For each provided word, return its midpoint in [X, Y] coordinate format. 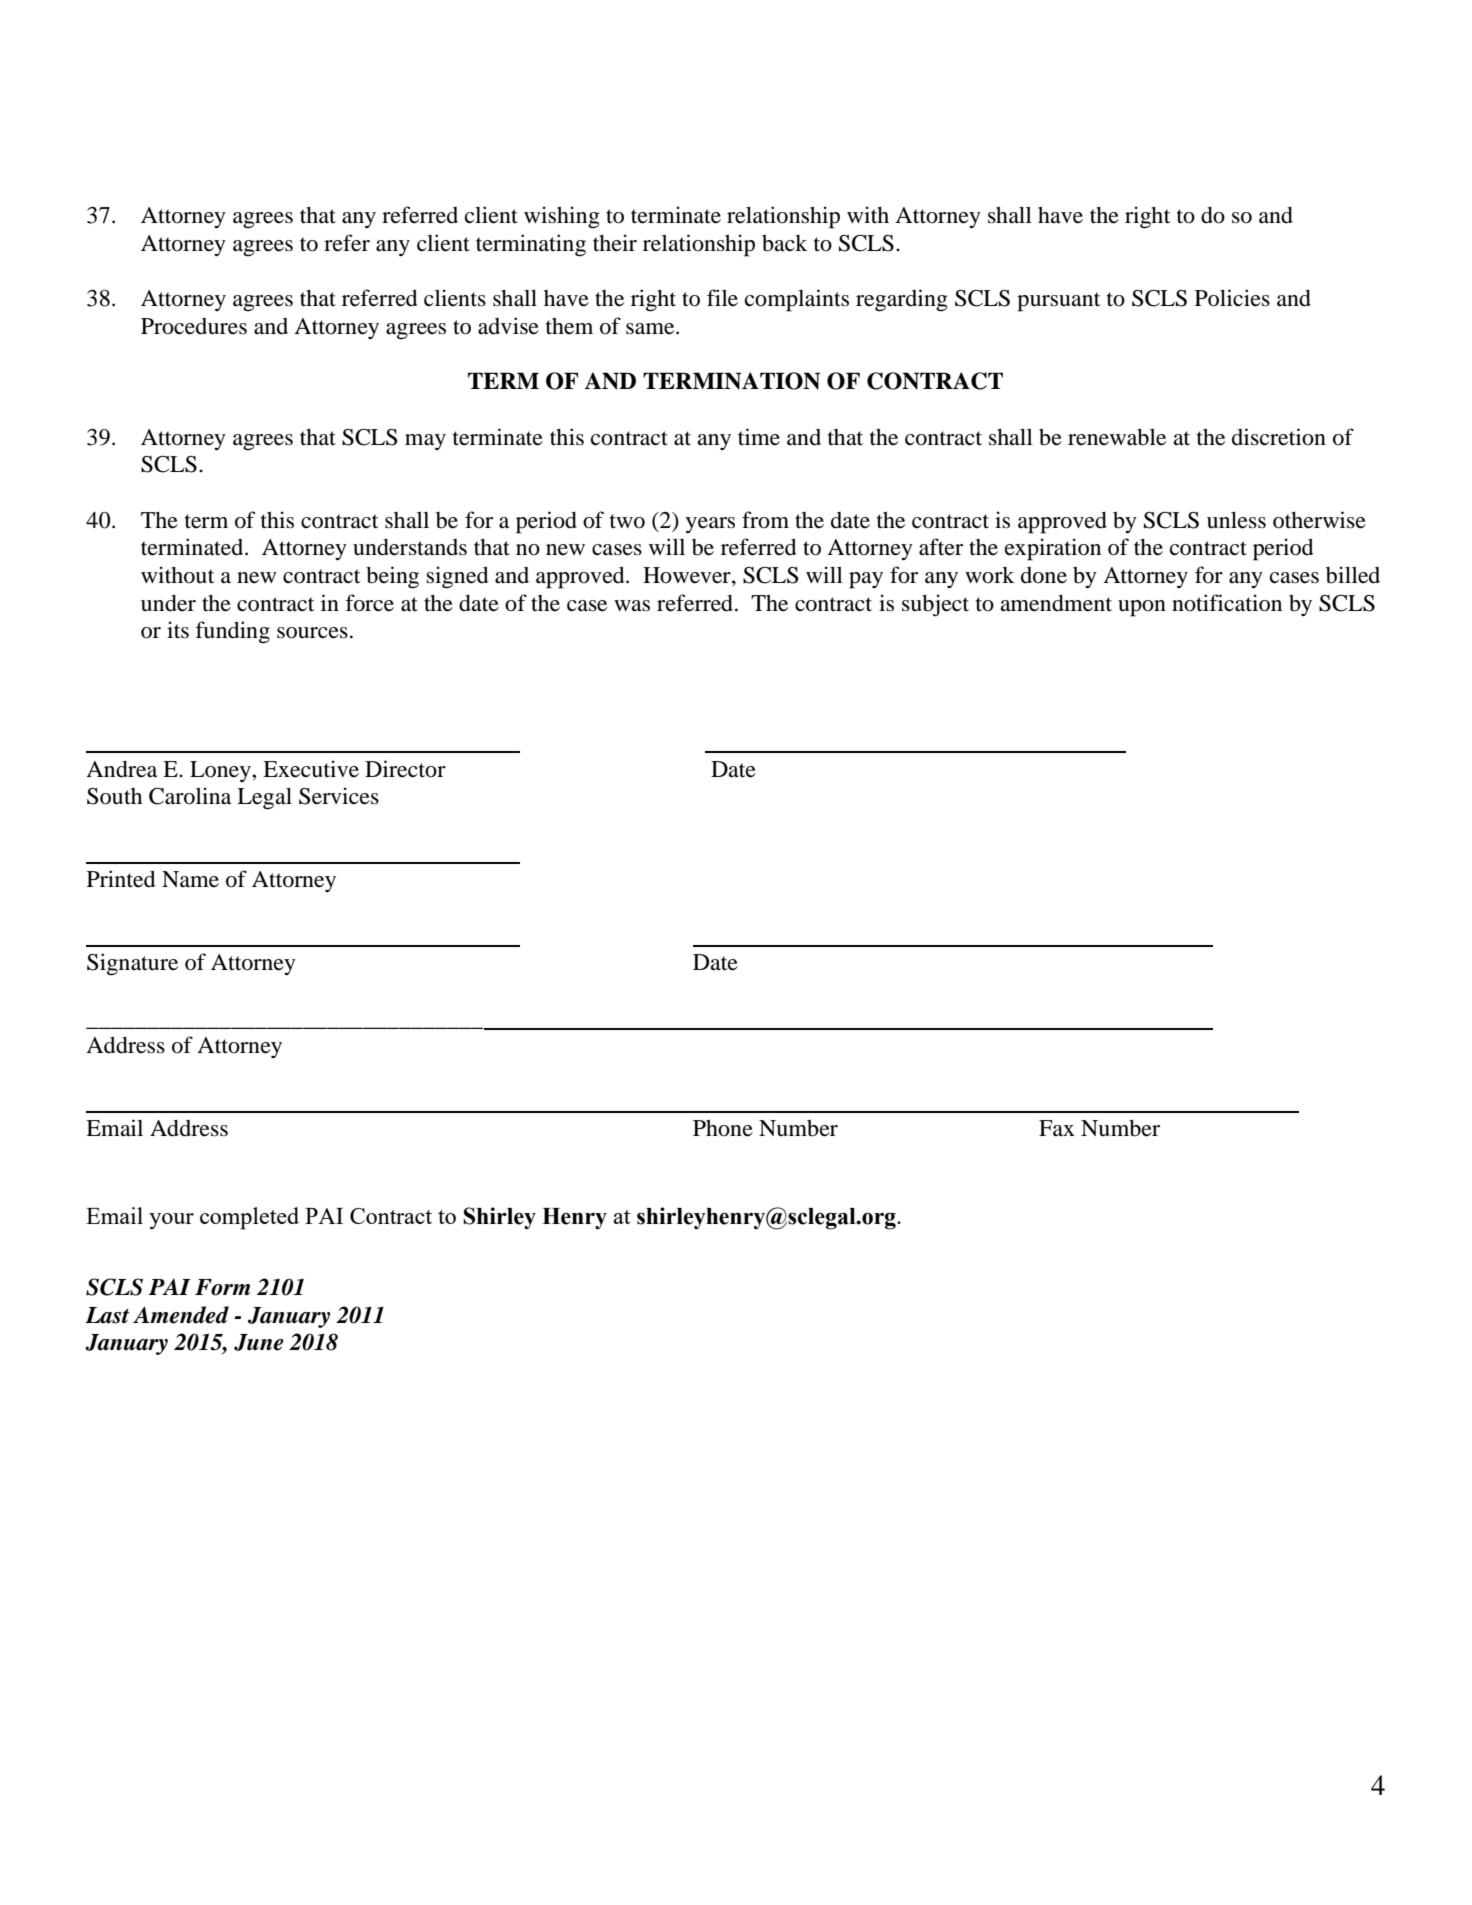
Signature [132, 964]
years [710, 525]
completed [249, 1218]
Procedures [194, 326]
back [785, 243]
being [392, 577]
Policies [1232, 298]
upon [1142, 608]
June [259, 1342]
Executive [311, 769]
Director [405, 769]
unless [1236, 520]
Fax [1057, 1128]
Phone [723, 1128]
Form [222, 1287]
